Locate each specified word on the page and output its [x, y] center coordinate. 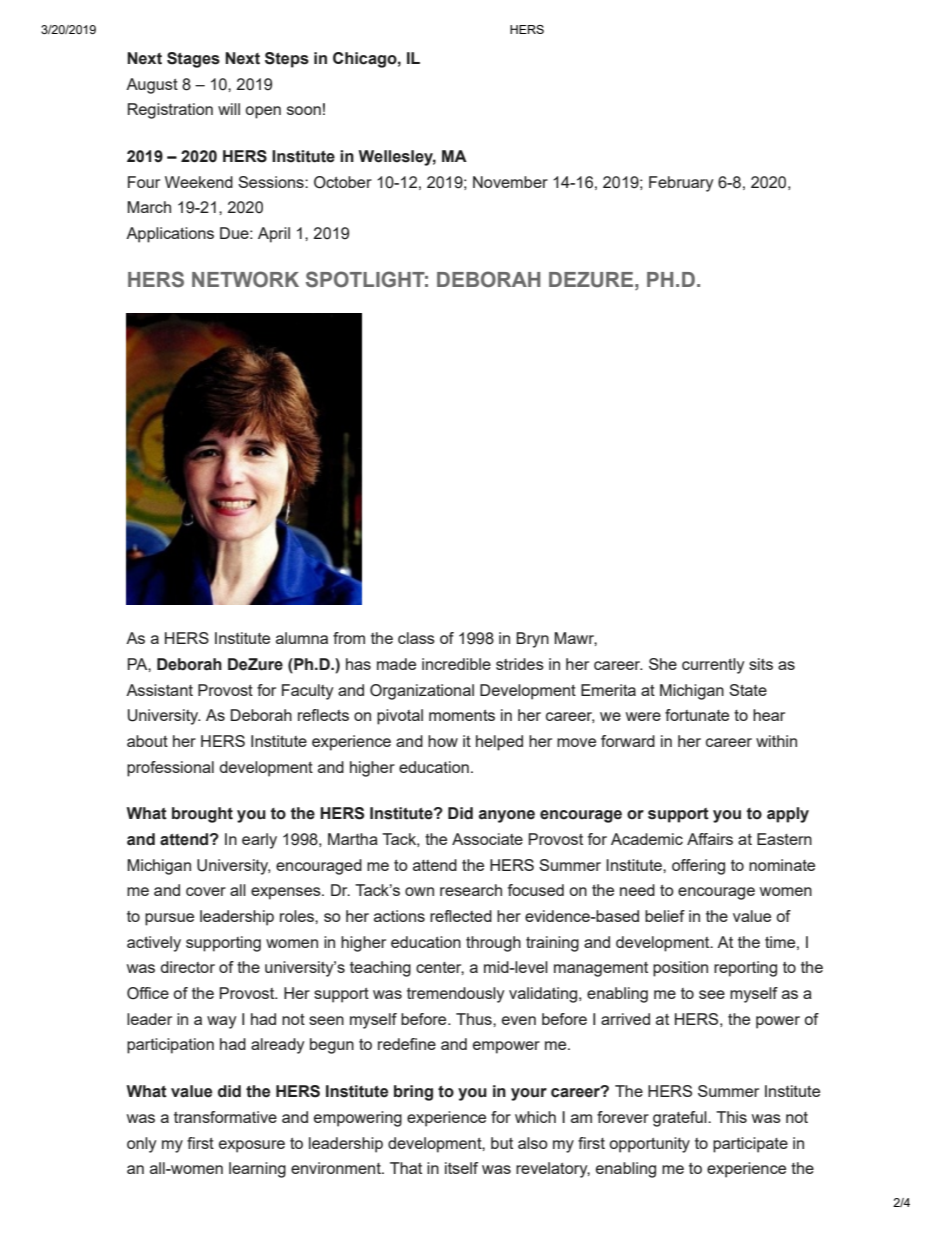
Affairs [710, 839]
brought [202, 815]
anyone [507, 816]
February [681, 184]
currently [713, 666]
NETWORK [245, 279]
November [510, 182]
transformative [225, 1117]
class [416, 638]
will [229, 109]
